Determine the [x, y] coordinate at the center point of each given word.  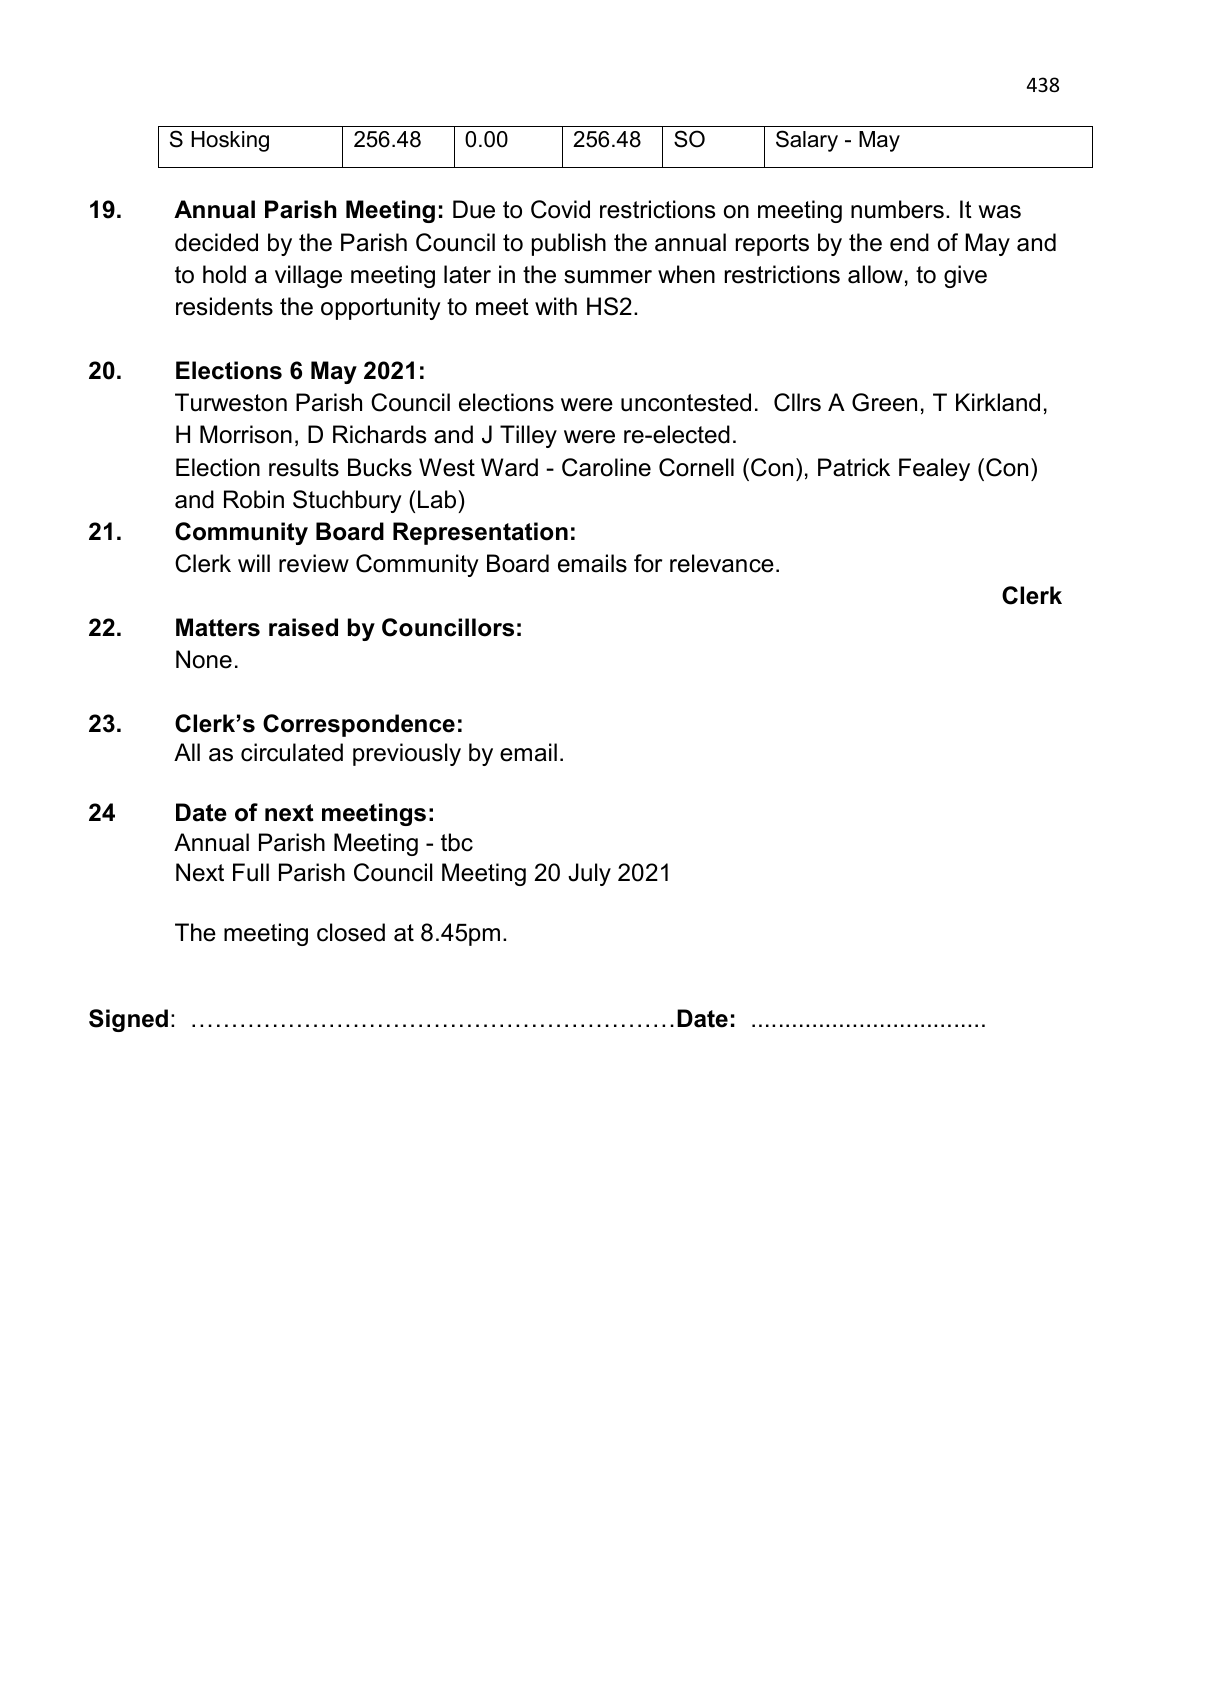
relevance [722, 563]
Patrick [854, 467]
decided [216, 242]
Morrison [246, 434]
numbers [897, 209]
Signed [128, 1020]
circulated [292, 752]
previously [407, 754]
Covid [560, 209]
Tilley [528, 436]
